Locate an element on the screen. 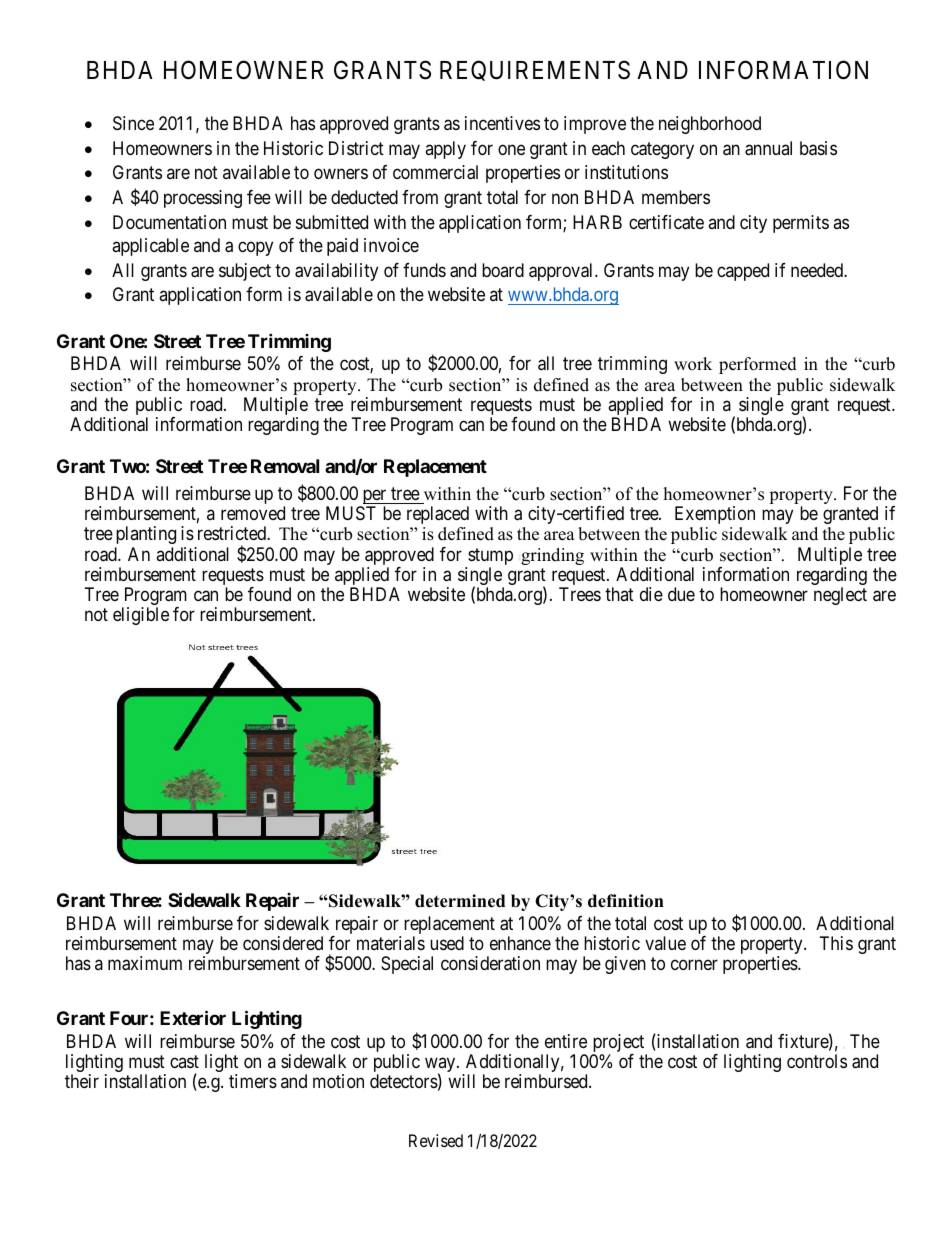 This screenshot has width=952, height=1233. eligible is located at coordinates (141, 616).
